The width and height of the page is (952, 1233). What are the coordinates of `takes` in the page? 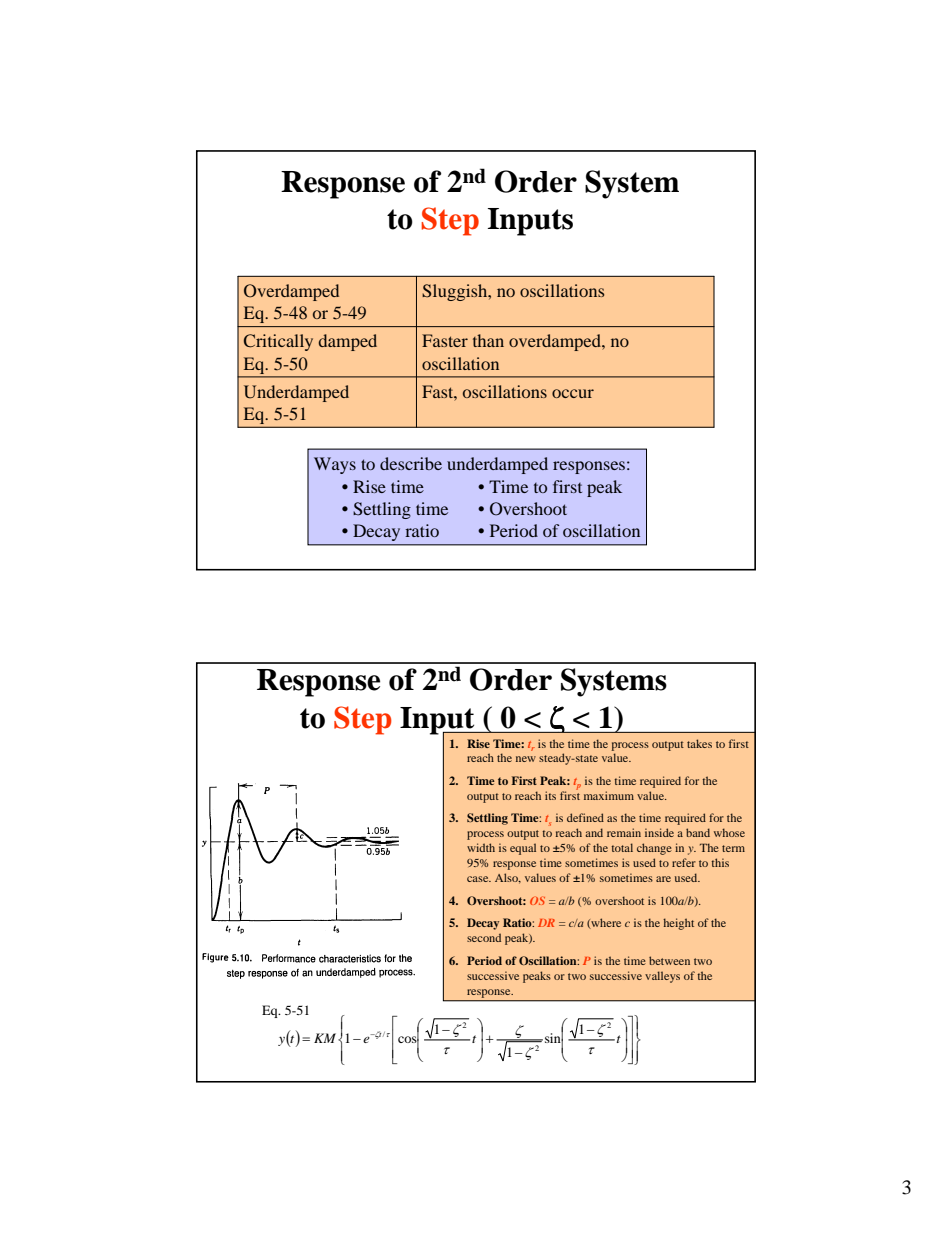 It's located at (699, 743).
